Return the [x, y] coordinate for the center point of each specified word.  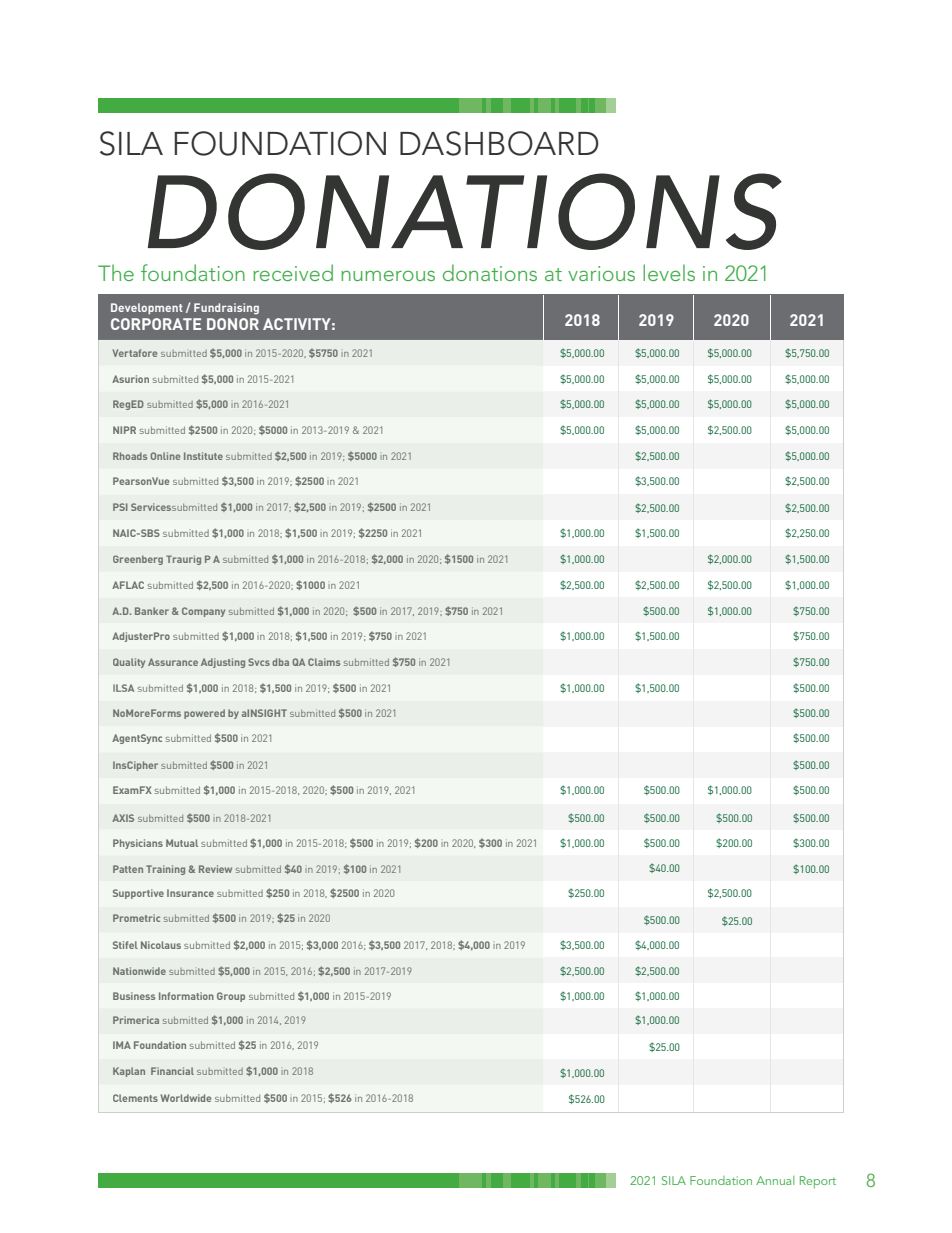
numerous [388, 275]
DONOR [233, 324]
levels [669, 272]
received [293, 272]
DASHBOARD [499, 143]
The [116, 272]
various [601, 273]
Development [147, 308]
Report [818, 1182]
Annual [775, 1180]
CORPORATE [156, 324]
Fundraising [226, 309]
